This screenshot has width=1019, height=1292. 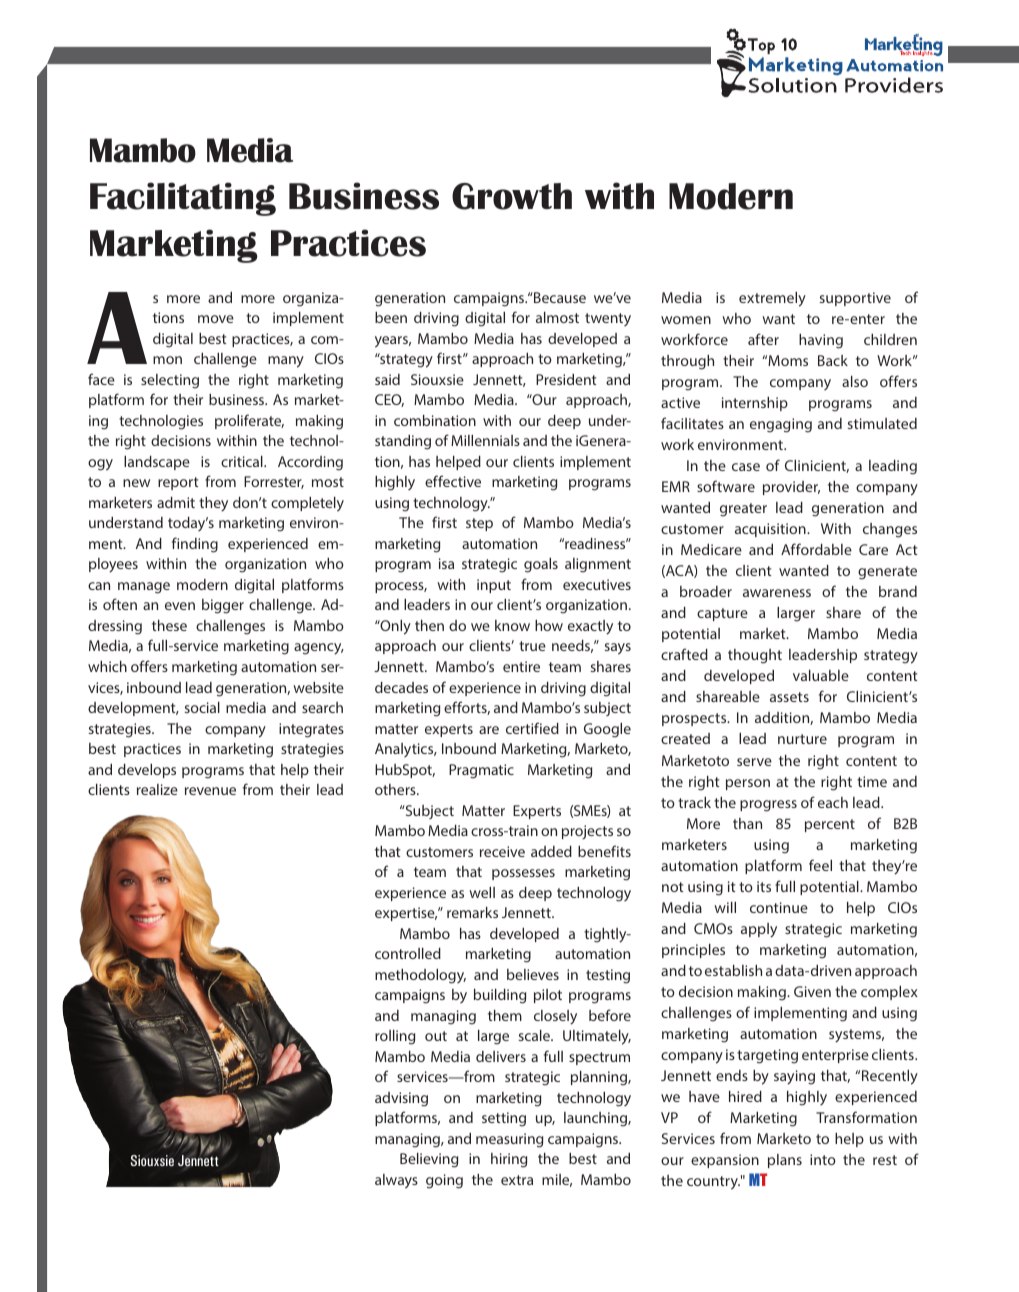 I want to click on Facilitating, so click(x=183, y=199).
